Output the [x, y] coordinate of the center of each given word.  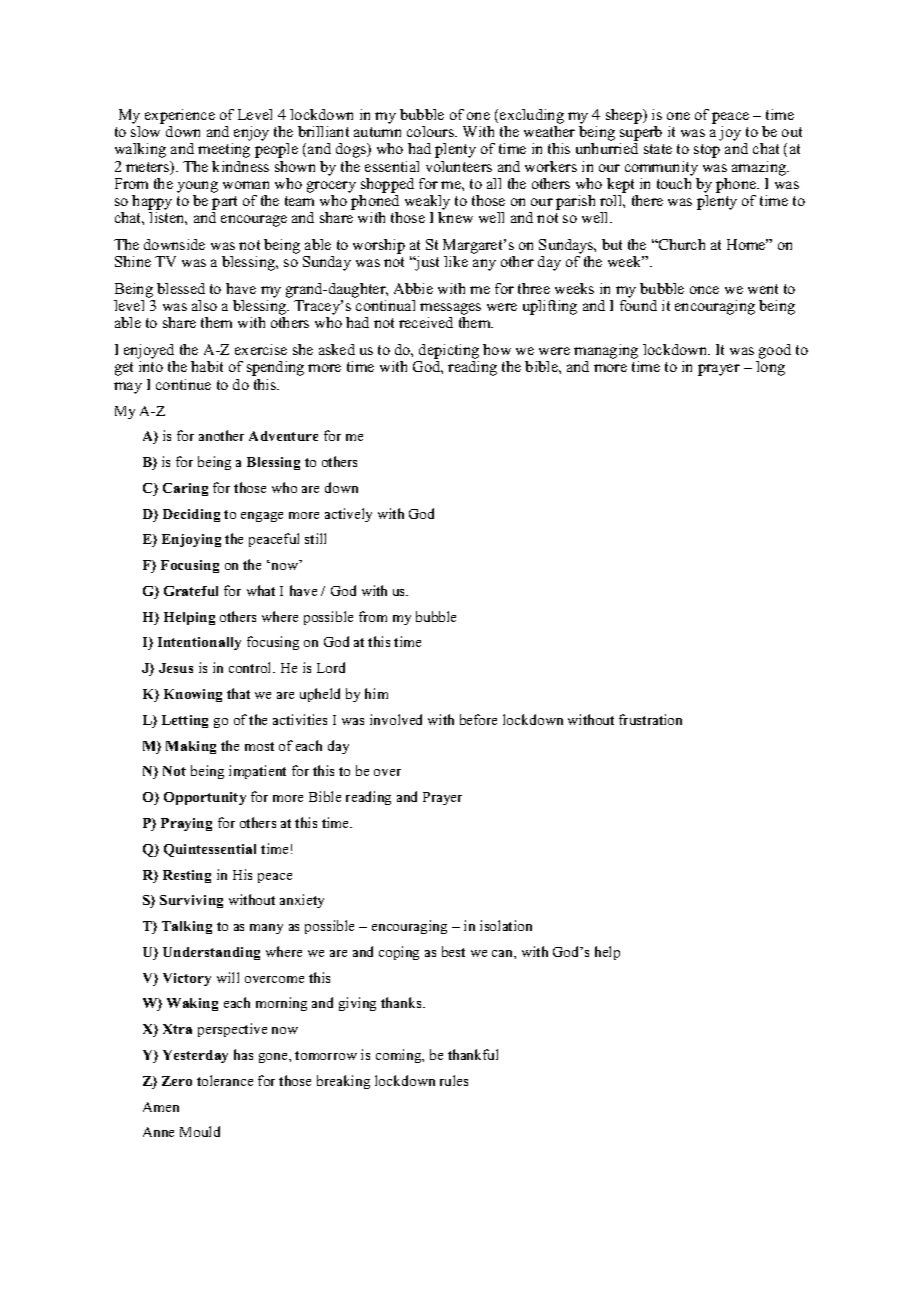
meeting [224, 150]
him [376, 693]
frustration [650, 719]
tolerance [225, 1080]
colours [432, 131]
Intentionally [199, 643]
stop [707, 151]
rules [454, 1080]
